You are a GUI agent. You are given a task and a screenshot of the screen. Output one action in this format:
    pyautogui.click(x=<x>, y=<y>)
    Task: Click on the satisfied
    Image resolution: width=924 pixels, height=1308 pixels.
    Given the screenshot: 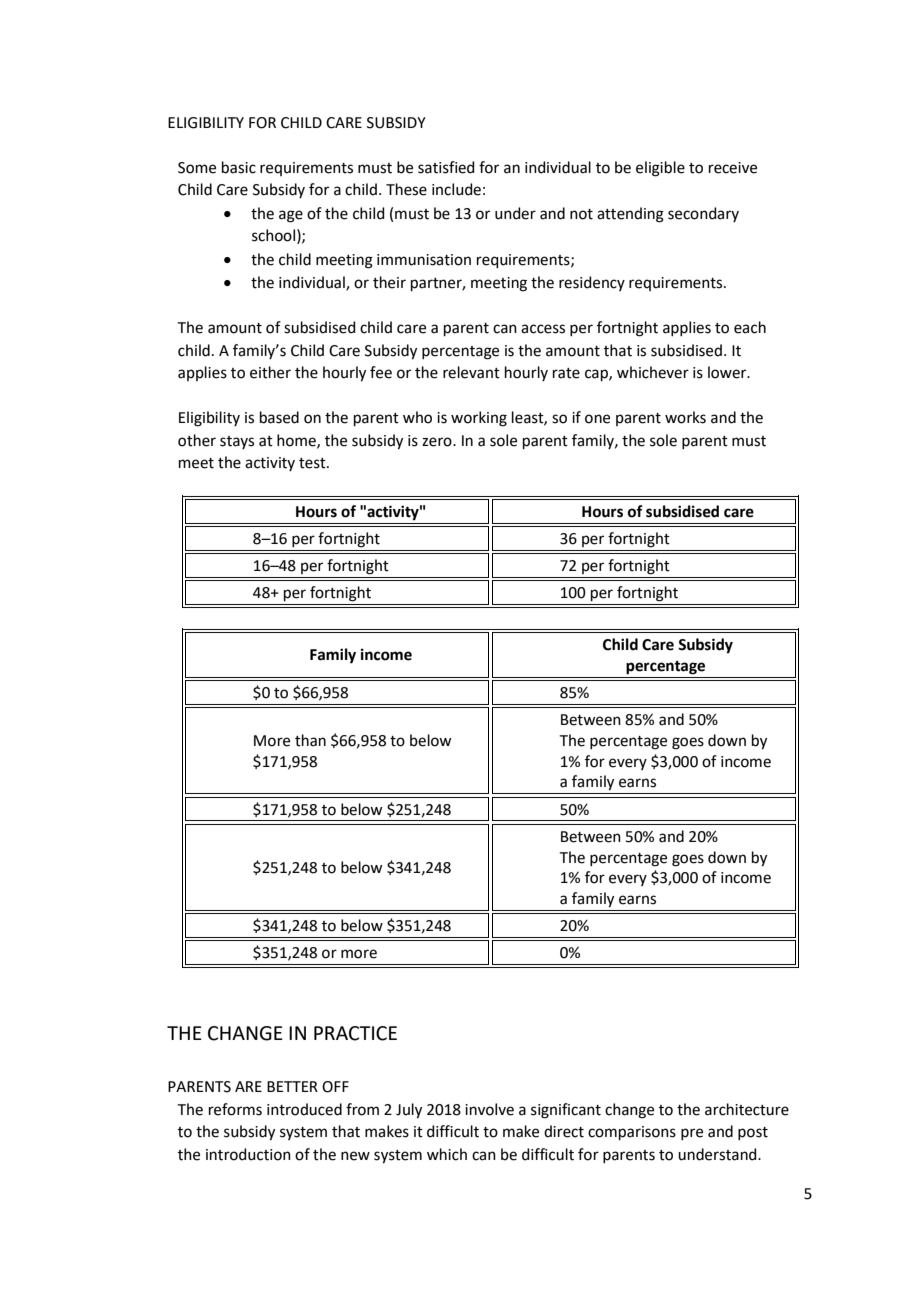 What is the action you would take?
    pyautogui.click(x=446, y=167)
